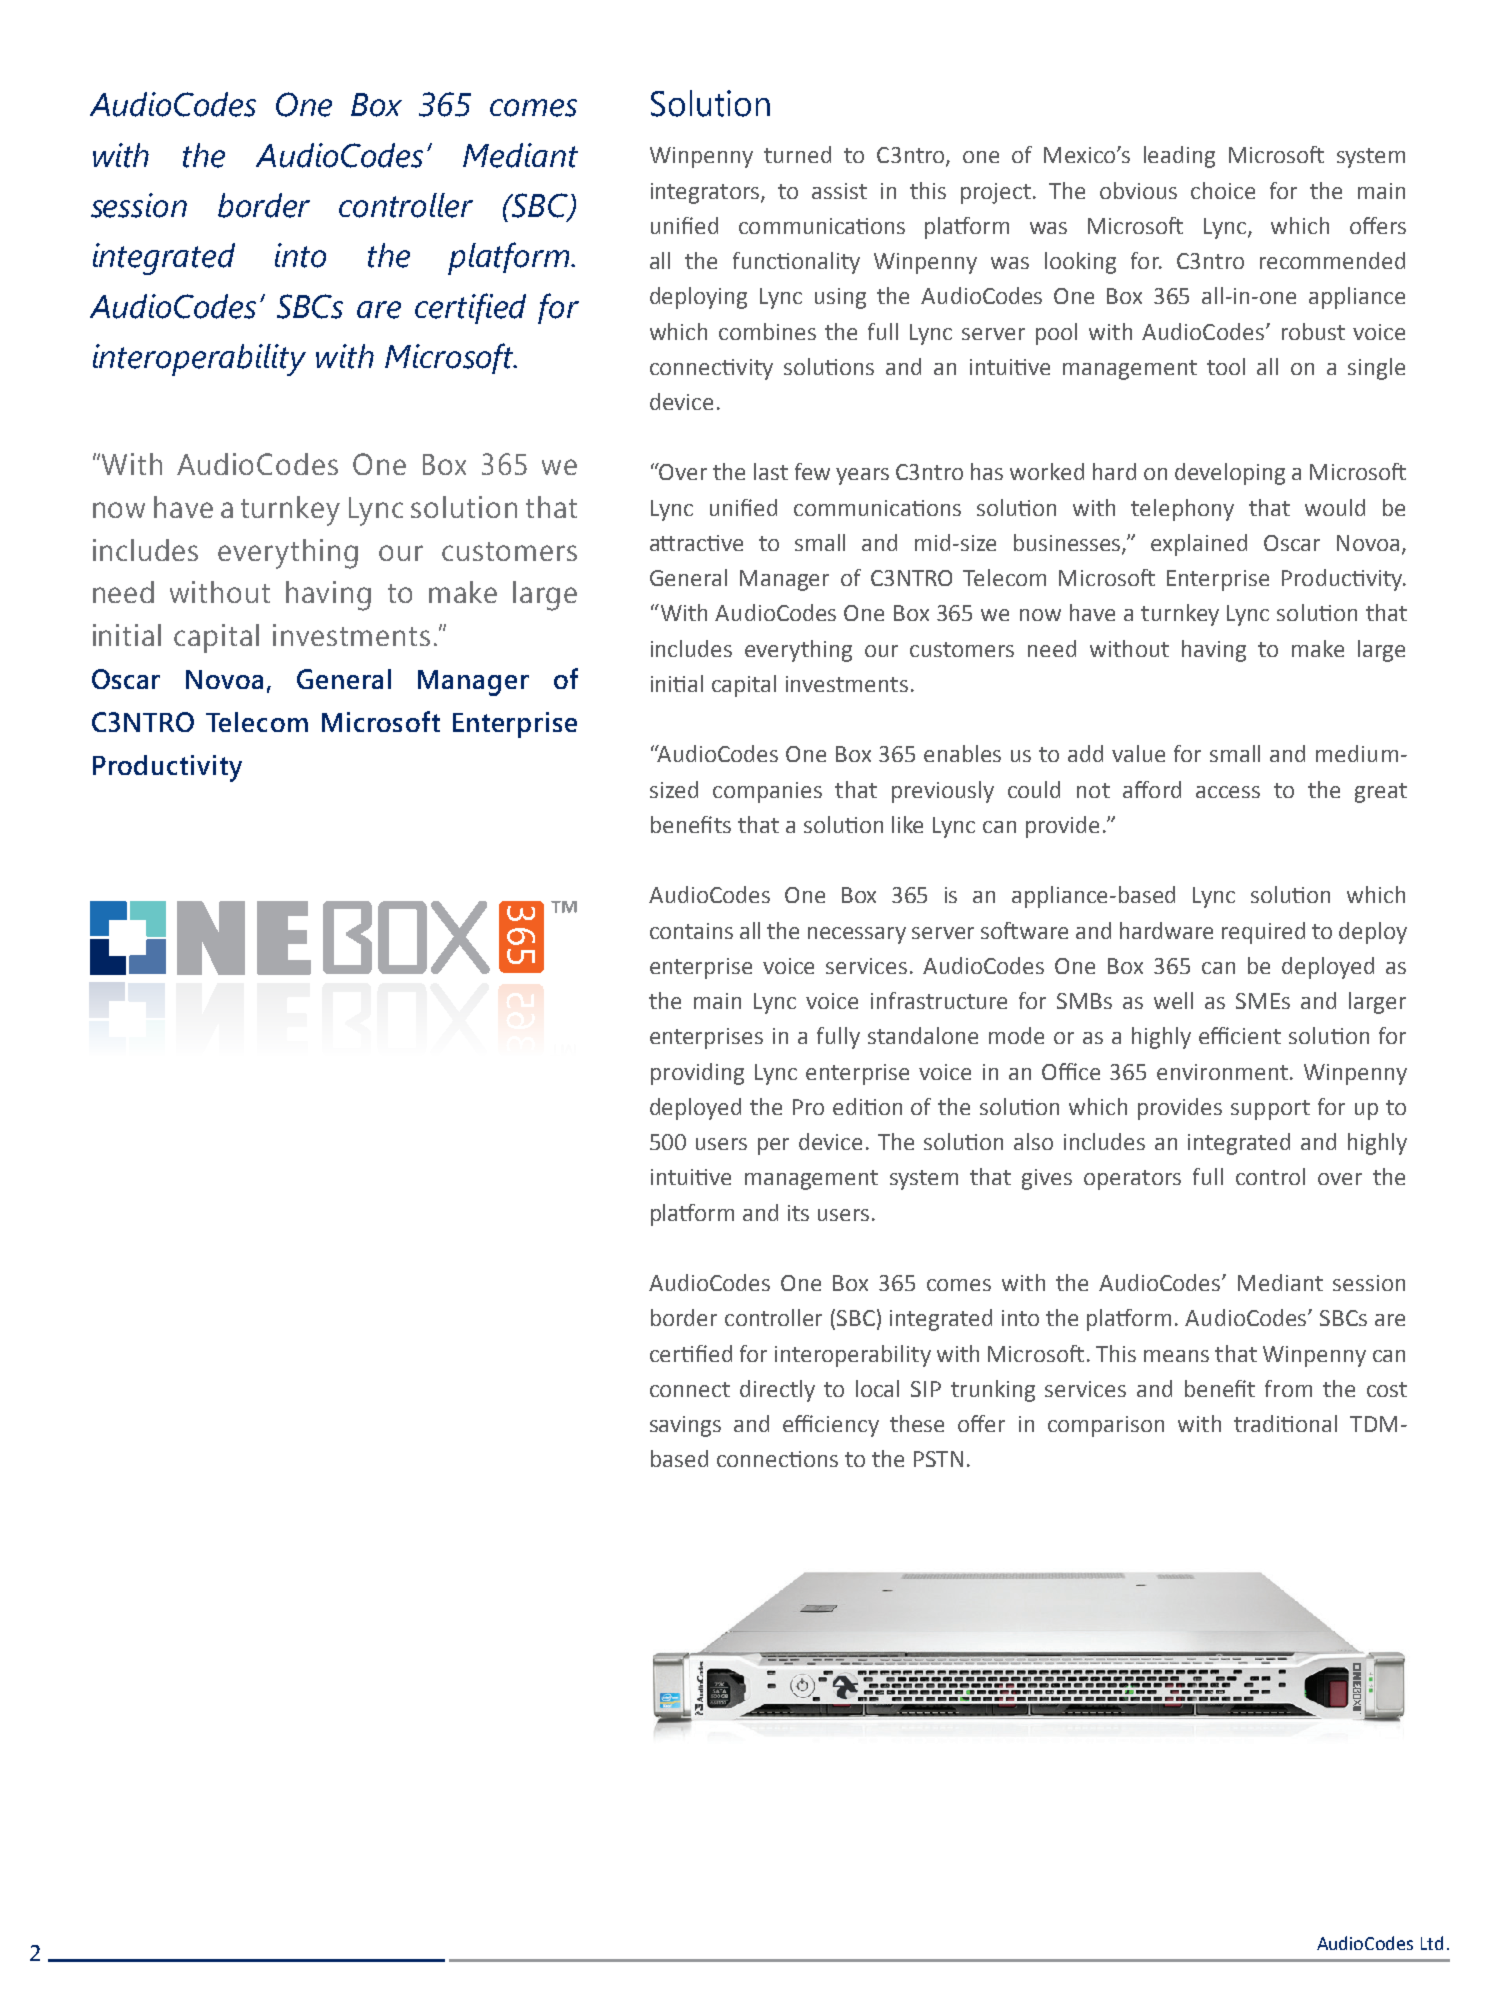 This screenshot has height=1998, width=1498. Describe the element at coordinates (1270, 1110) in the screenshot. I see `support` at that location.
